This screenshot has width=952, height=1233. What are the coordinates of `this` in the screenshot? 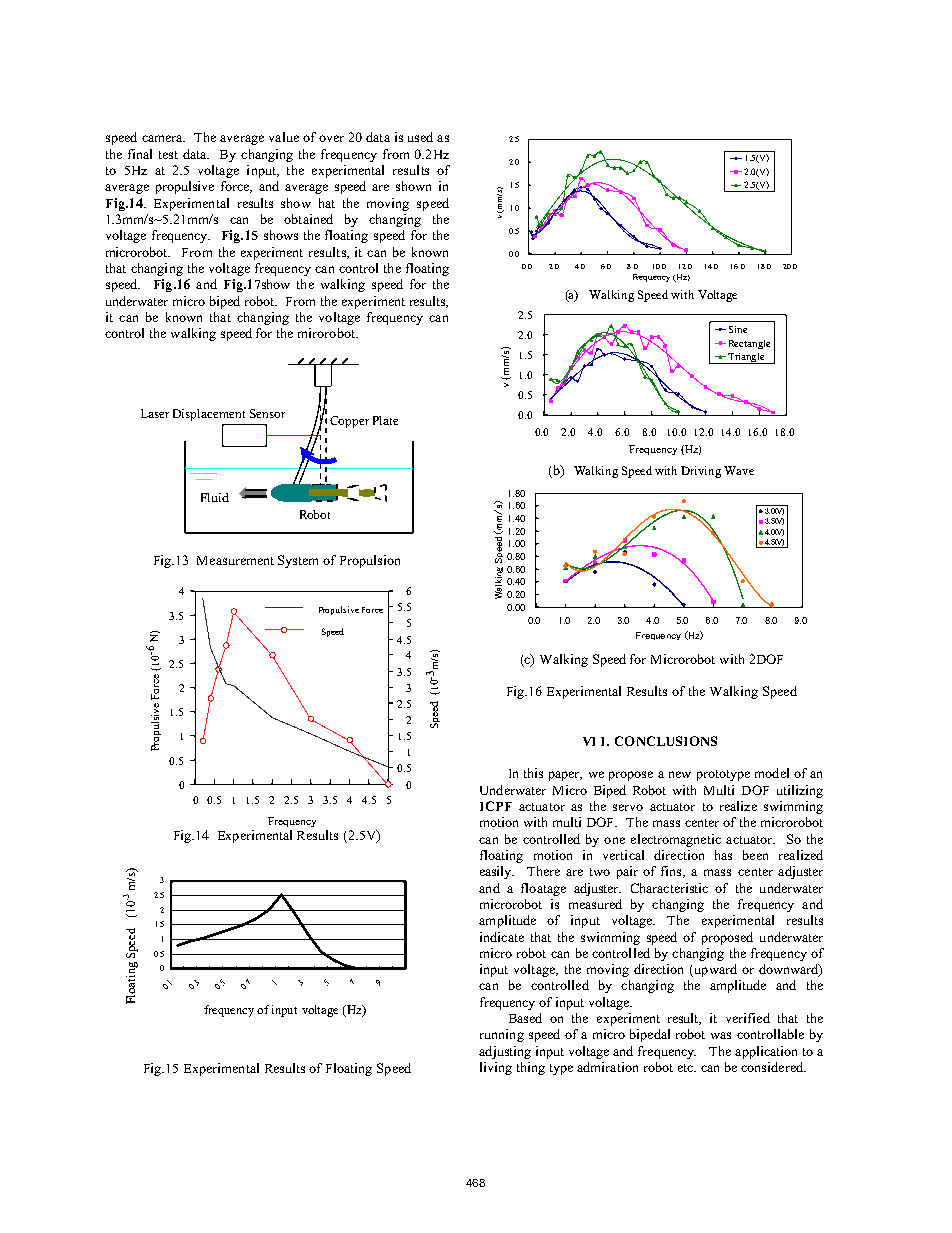 It's located at (533, 773).
